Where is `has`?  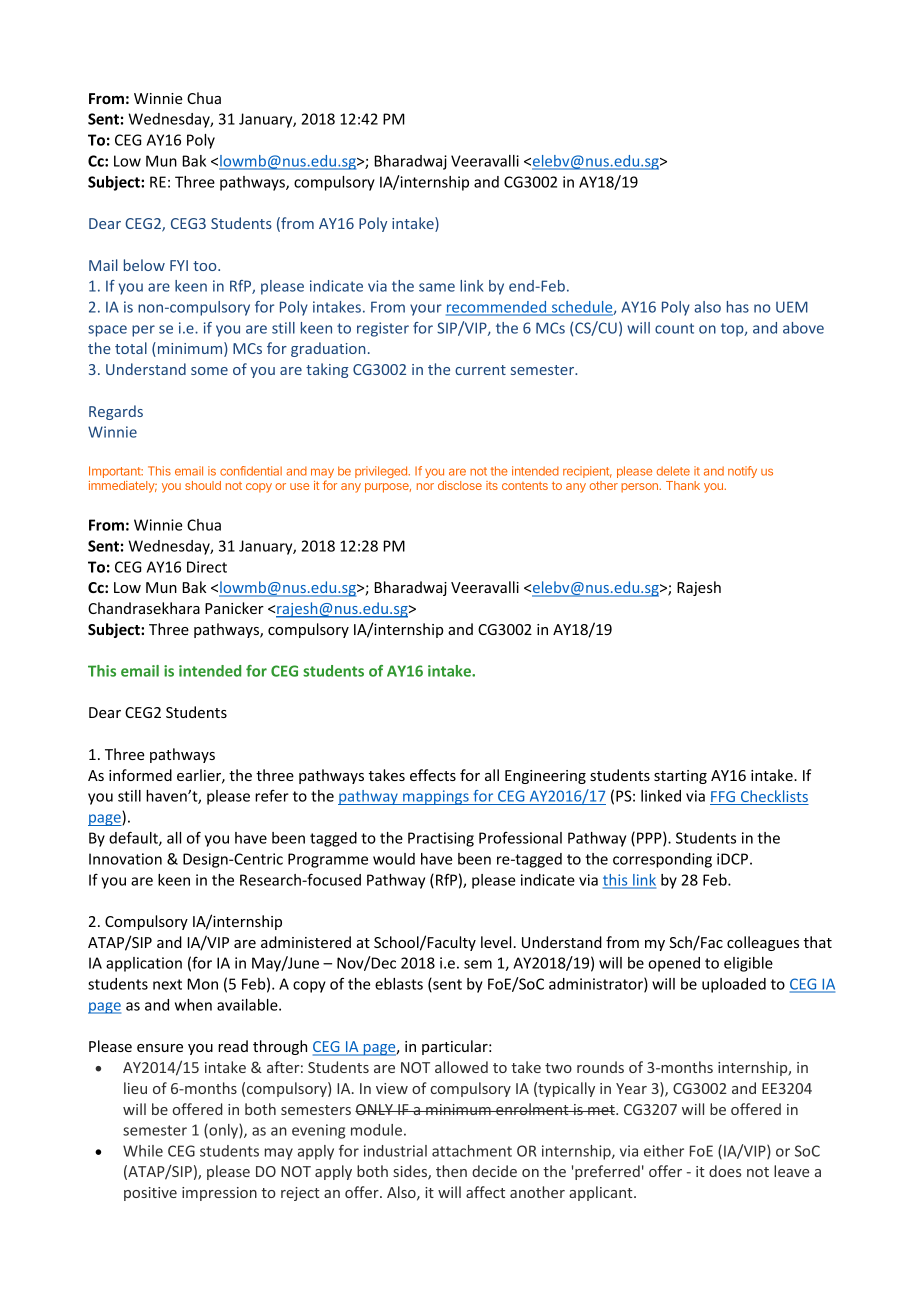 has is located at coordinates (738, 307).
